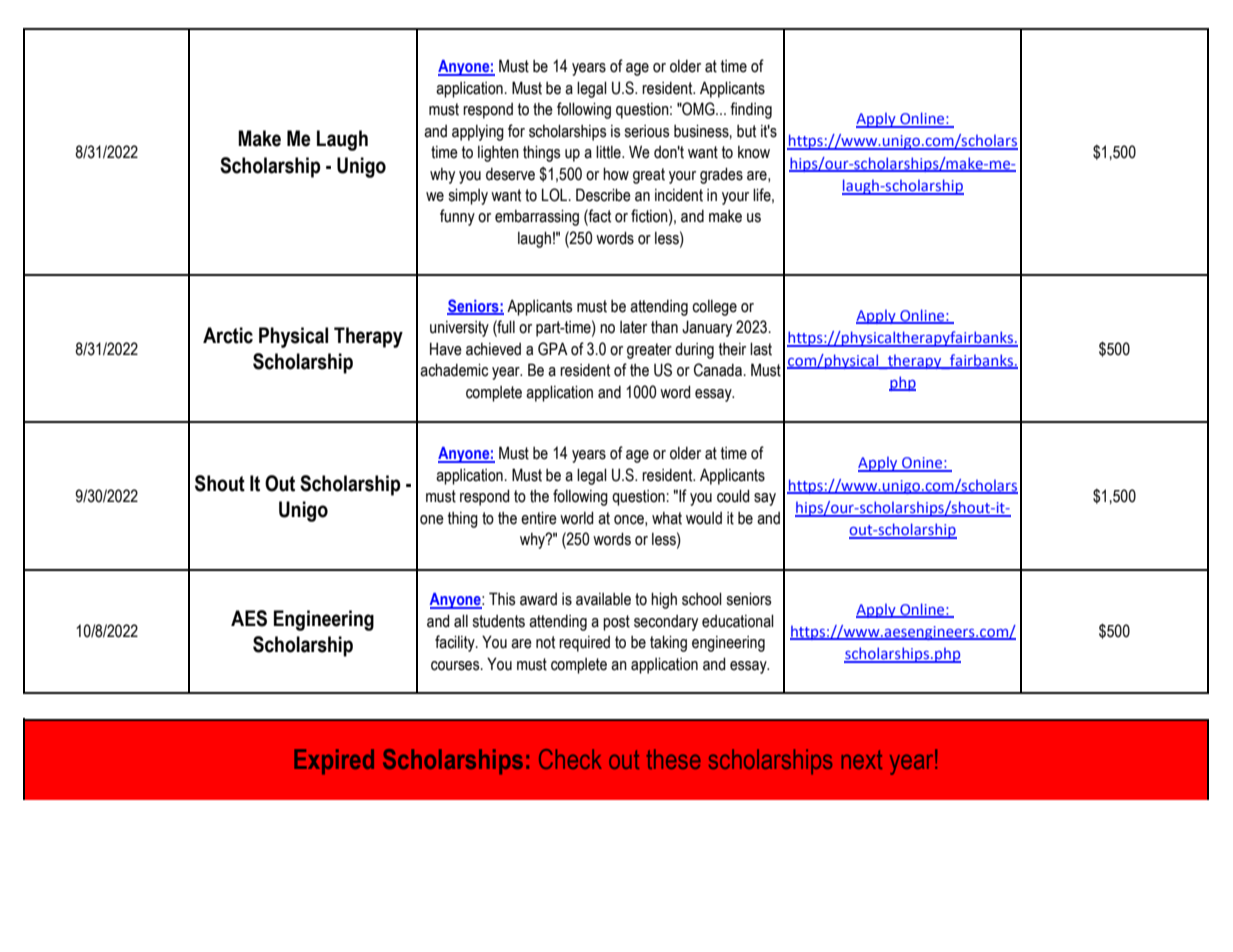 This document has width=1233, height=952. I want to click on Expired, so click(334, 762).
